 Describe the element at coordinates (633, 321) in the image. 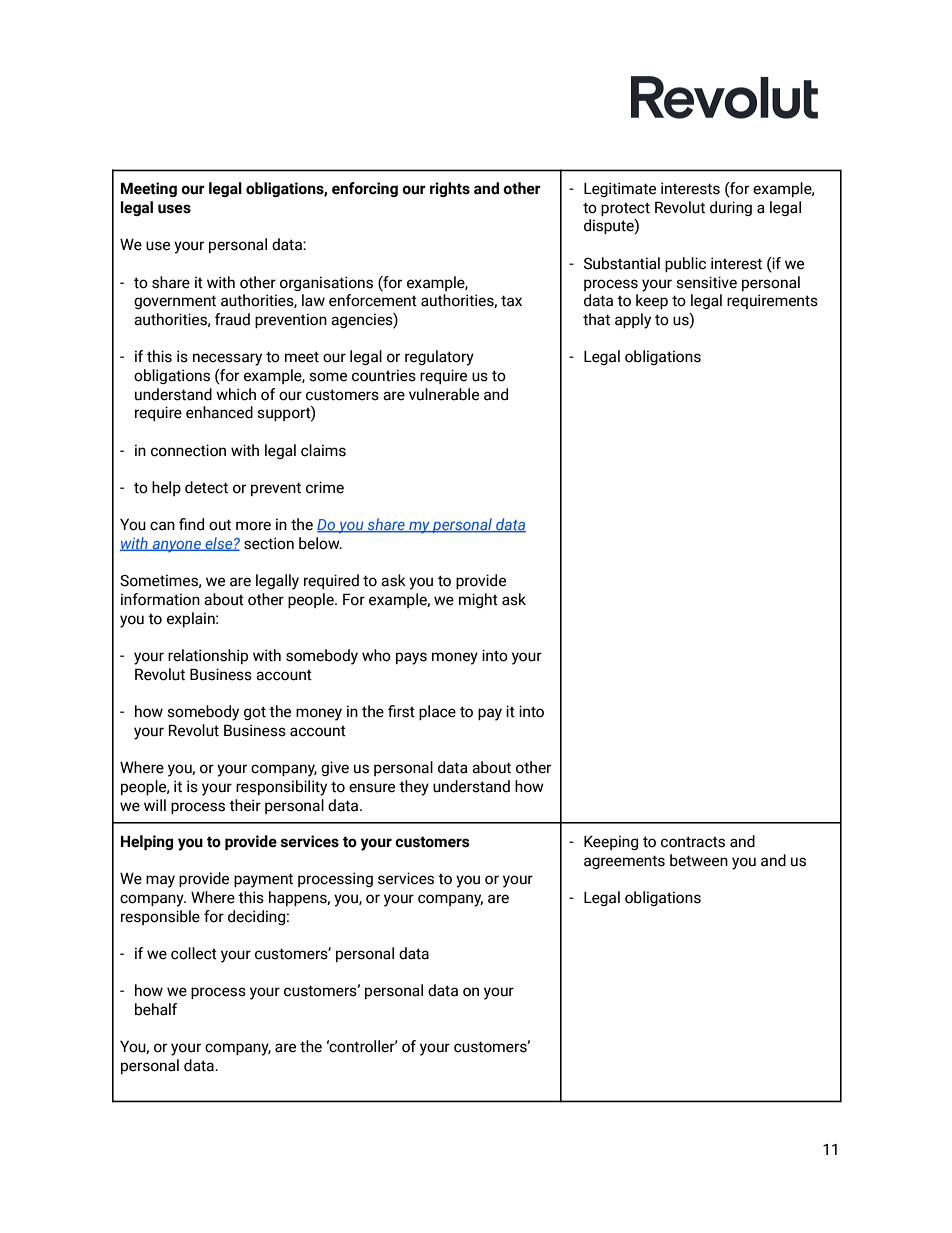

I see `apply` at that location.
